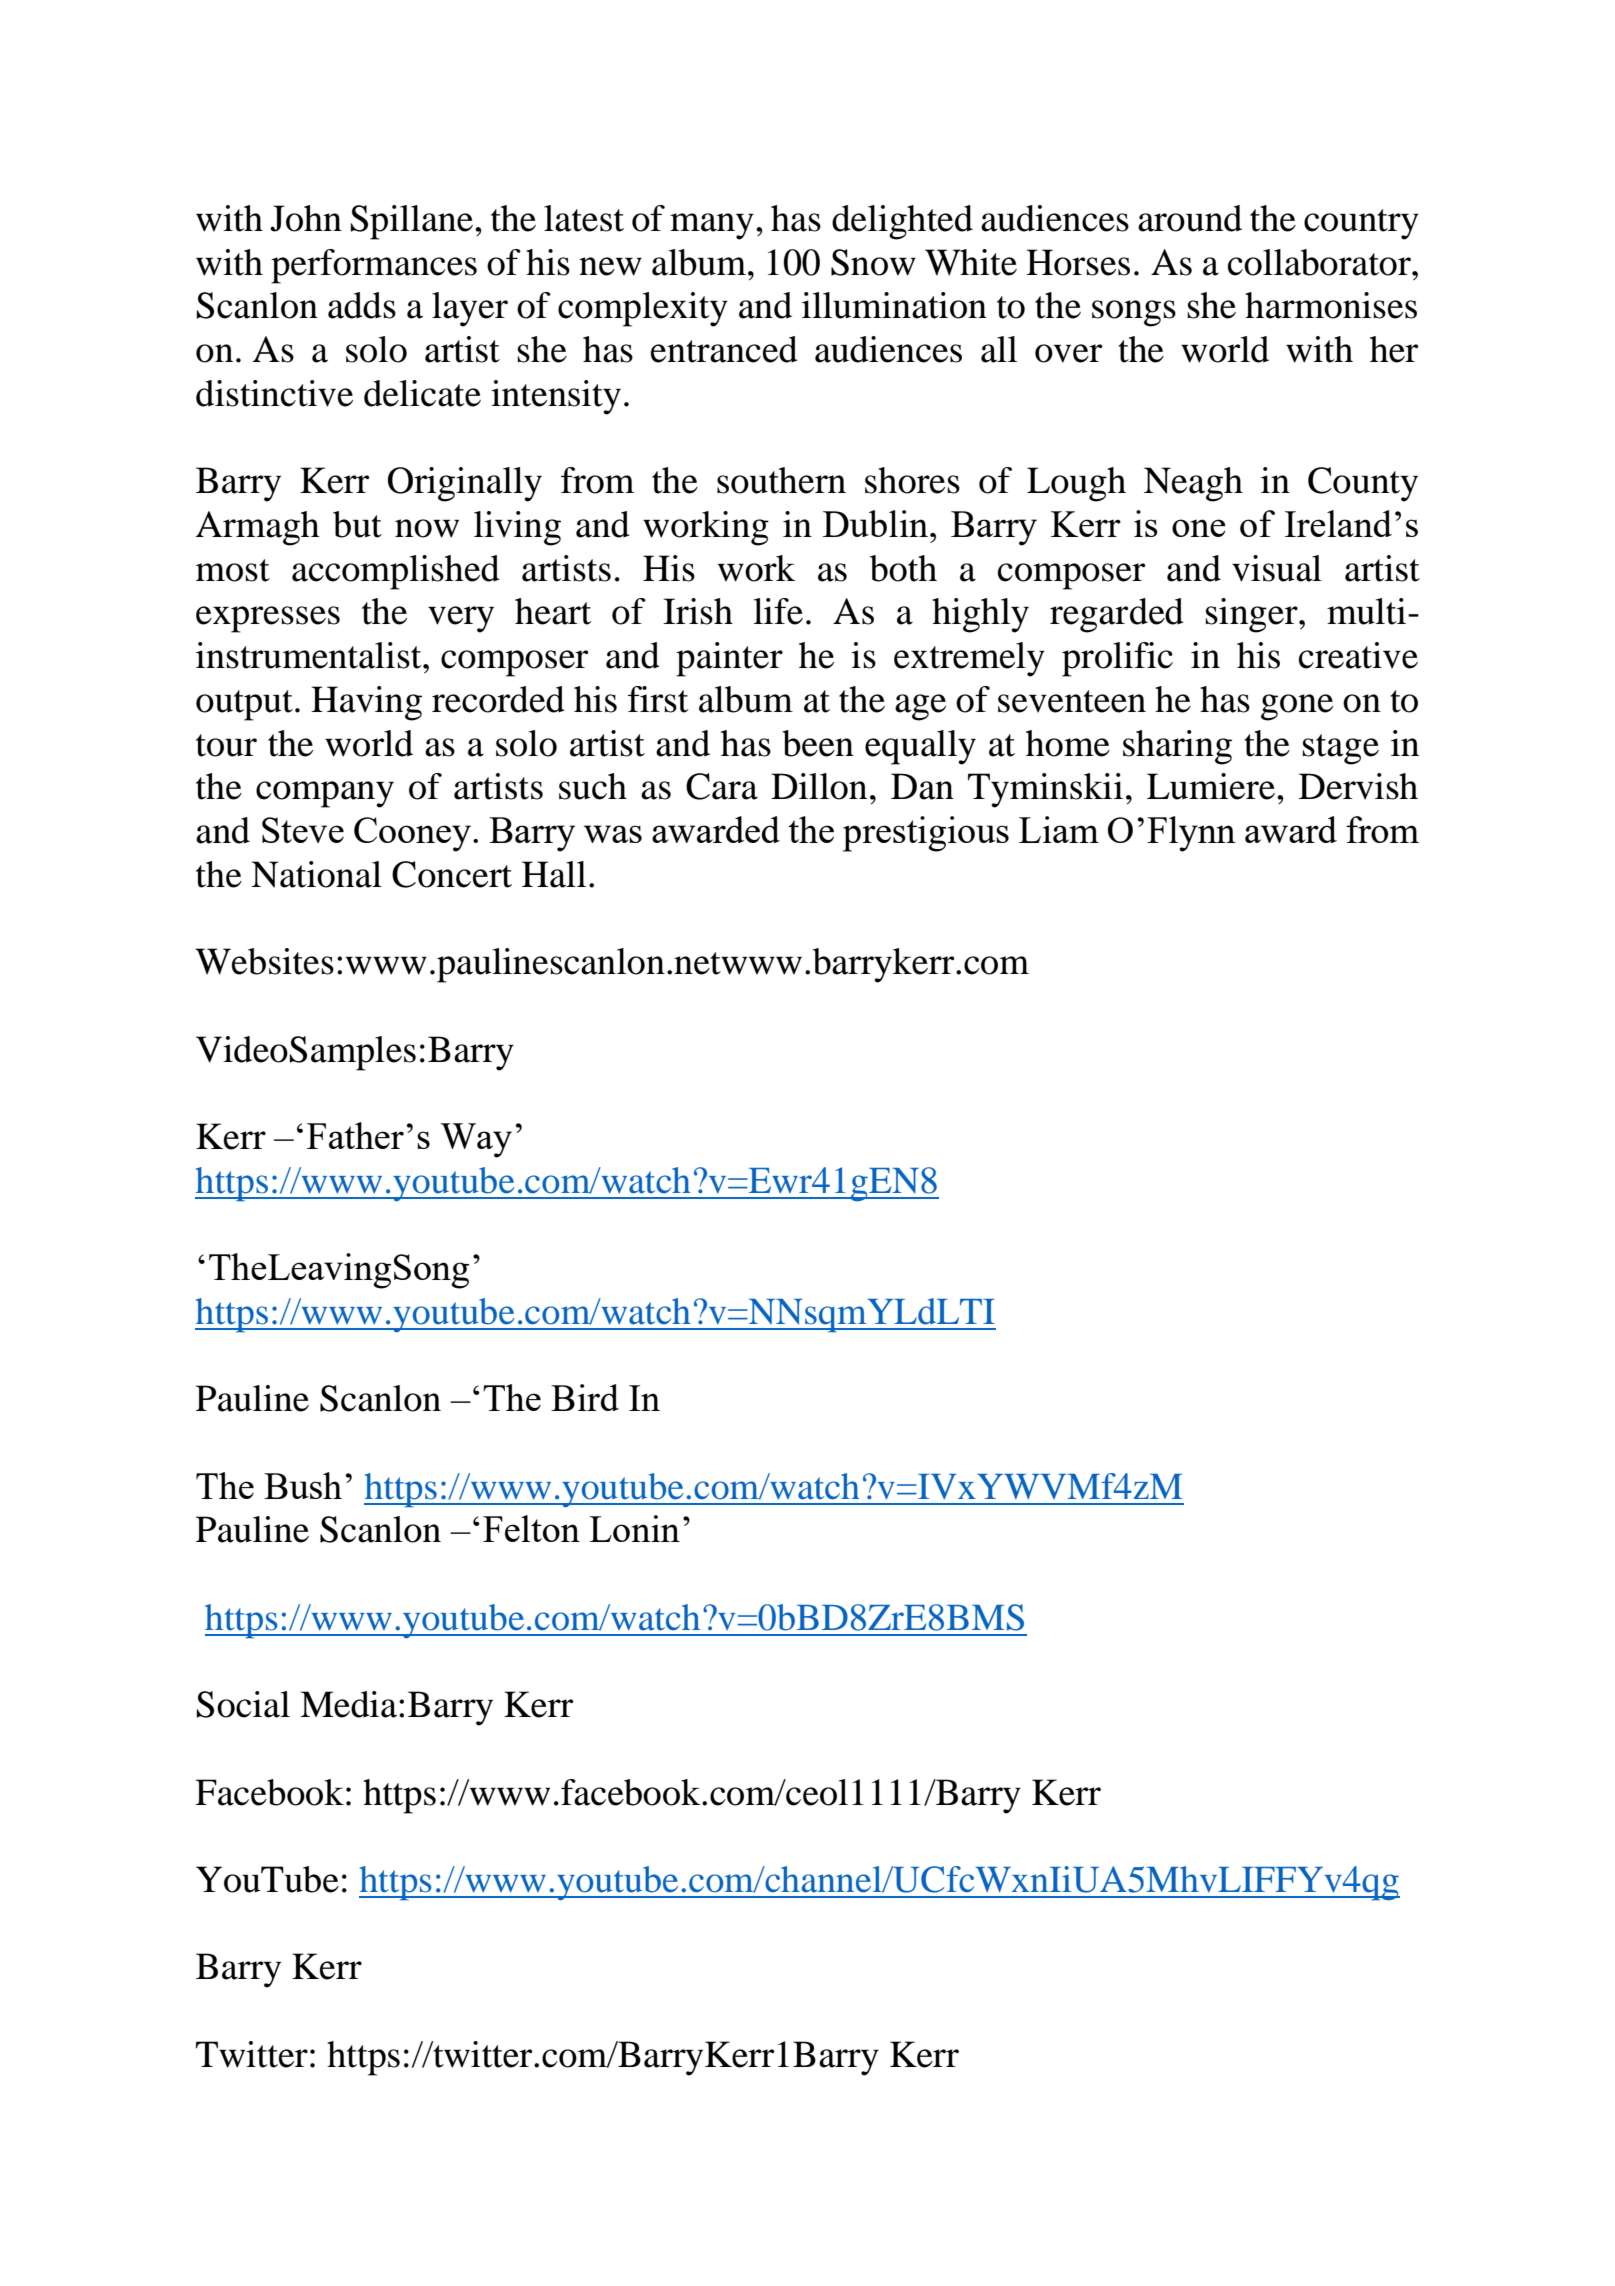  I want to click on Snow, so click(873, 262).
